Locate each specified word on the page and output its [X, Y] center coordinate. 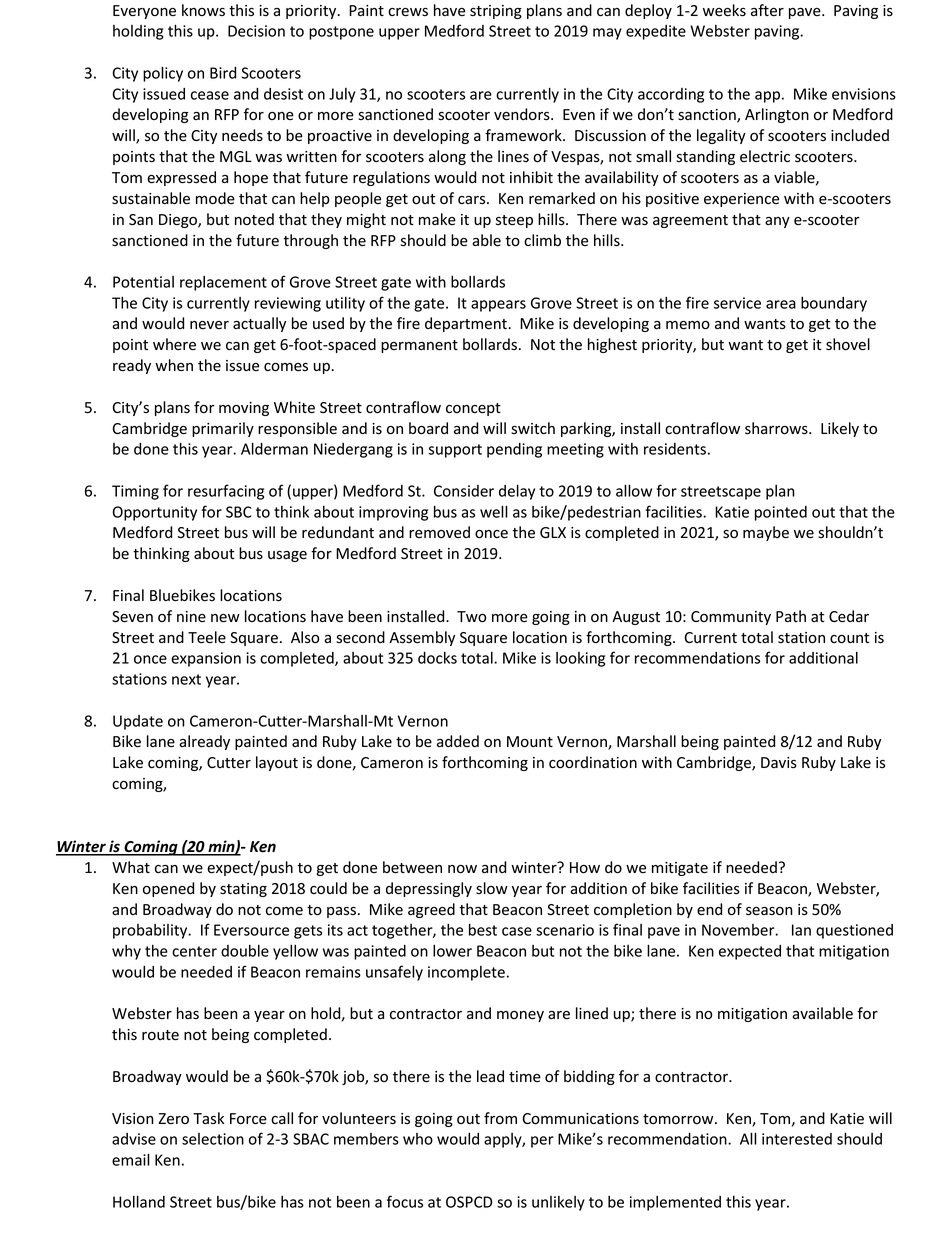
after [767, 10]
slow [492, 888]
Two [471, 617]
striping [496, 12]
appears [498, 306]
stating [243, 890]
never [209, 325]
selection [213, 1139]
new [225, 618]
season [769, 911]
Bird [223, 73]
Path [791, 616]
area [781, 304]
